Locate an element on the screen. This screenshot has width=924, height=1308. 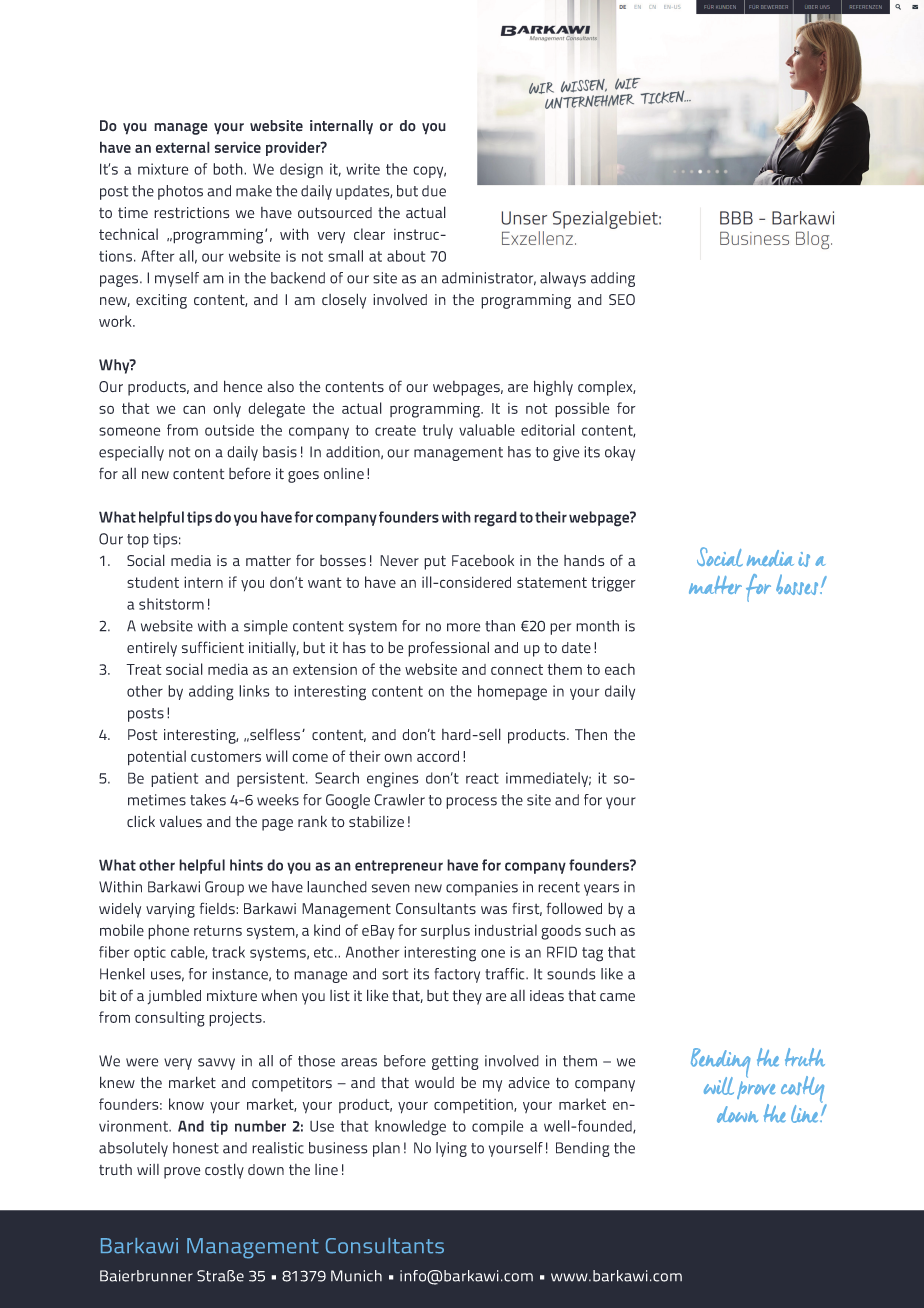
always is located at coordinates (563, 279).
